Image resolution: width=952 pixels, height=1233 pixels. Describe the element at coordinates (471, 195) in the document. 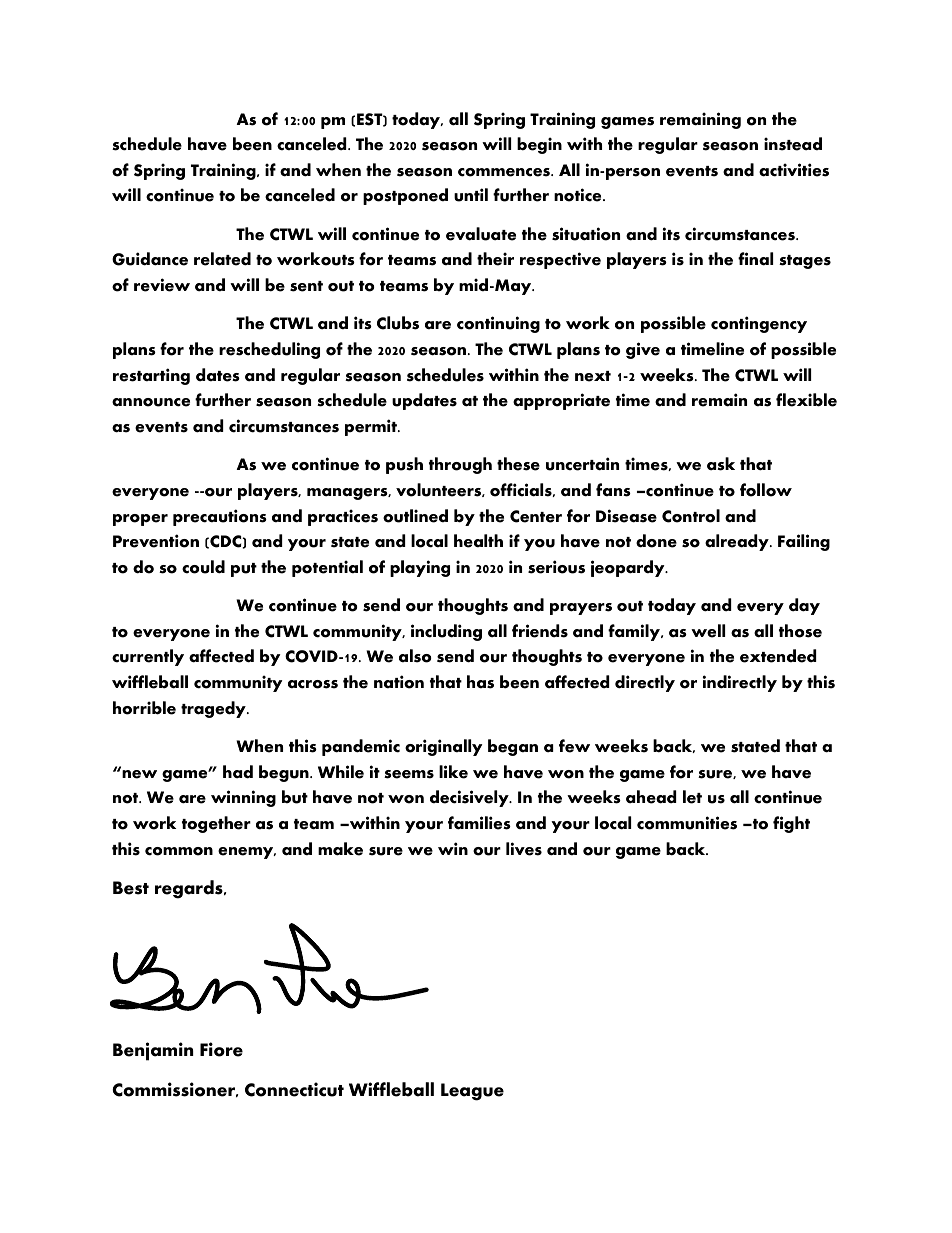

I see `until` at that location.
